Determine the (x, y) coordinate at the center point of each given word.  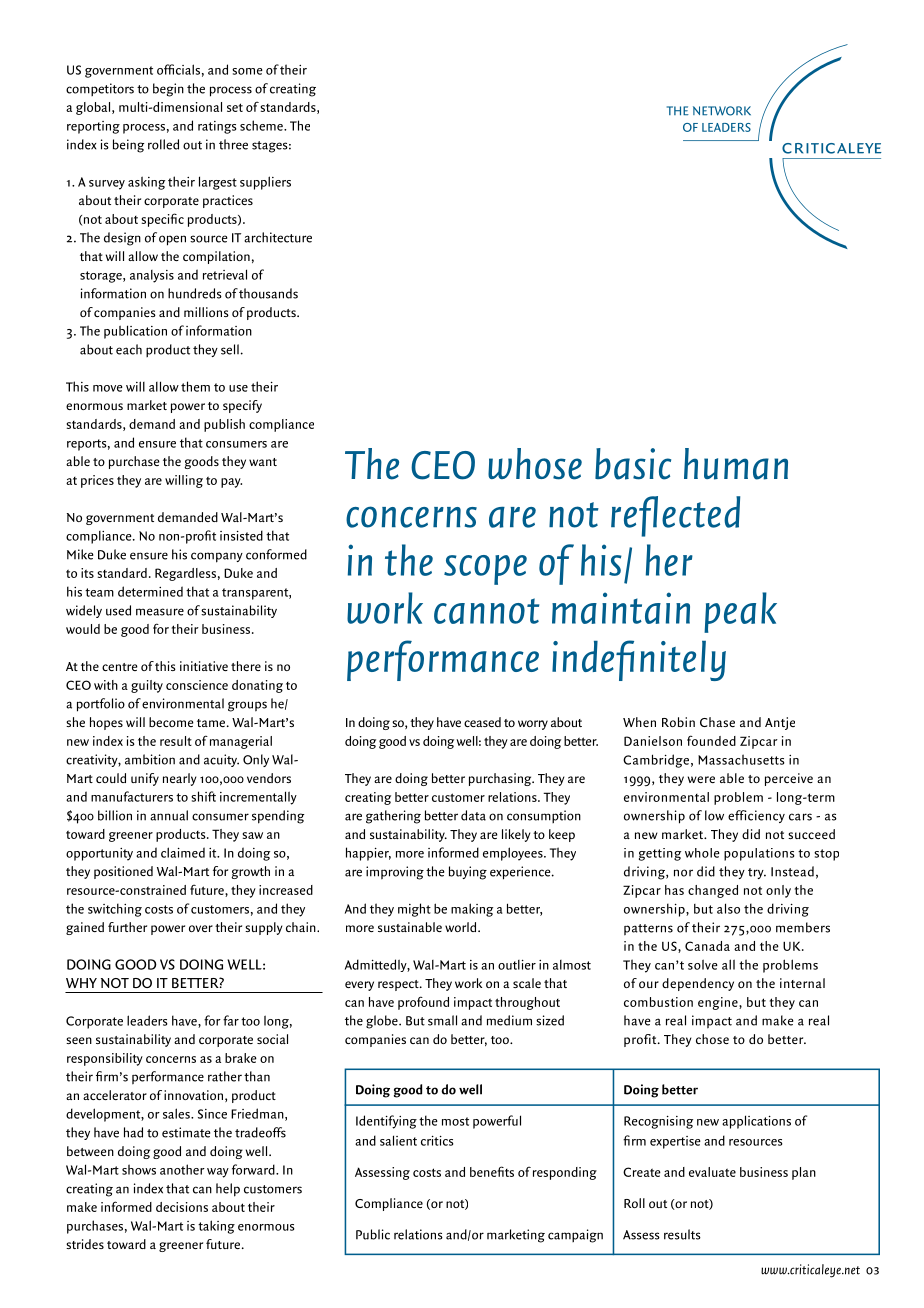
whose (535, 464)
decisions (182, 1207)
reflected (675, 516)
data (473, 815)
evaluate (712, 1172)
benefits (492, 1171)
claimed (183, 852)
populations (759, 854)
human (736, 464)
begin (168, 90)
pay (231, 483)
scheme (262, 125)
